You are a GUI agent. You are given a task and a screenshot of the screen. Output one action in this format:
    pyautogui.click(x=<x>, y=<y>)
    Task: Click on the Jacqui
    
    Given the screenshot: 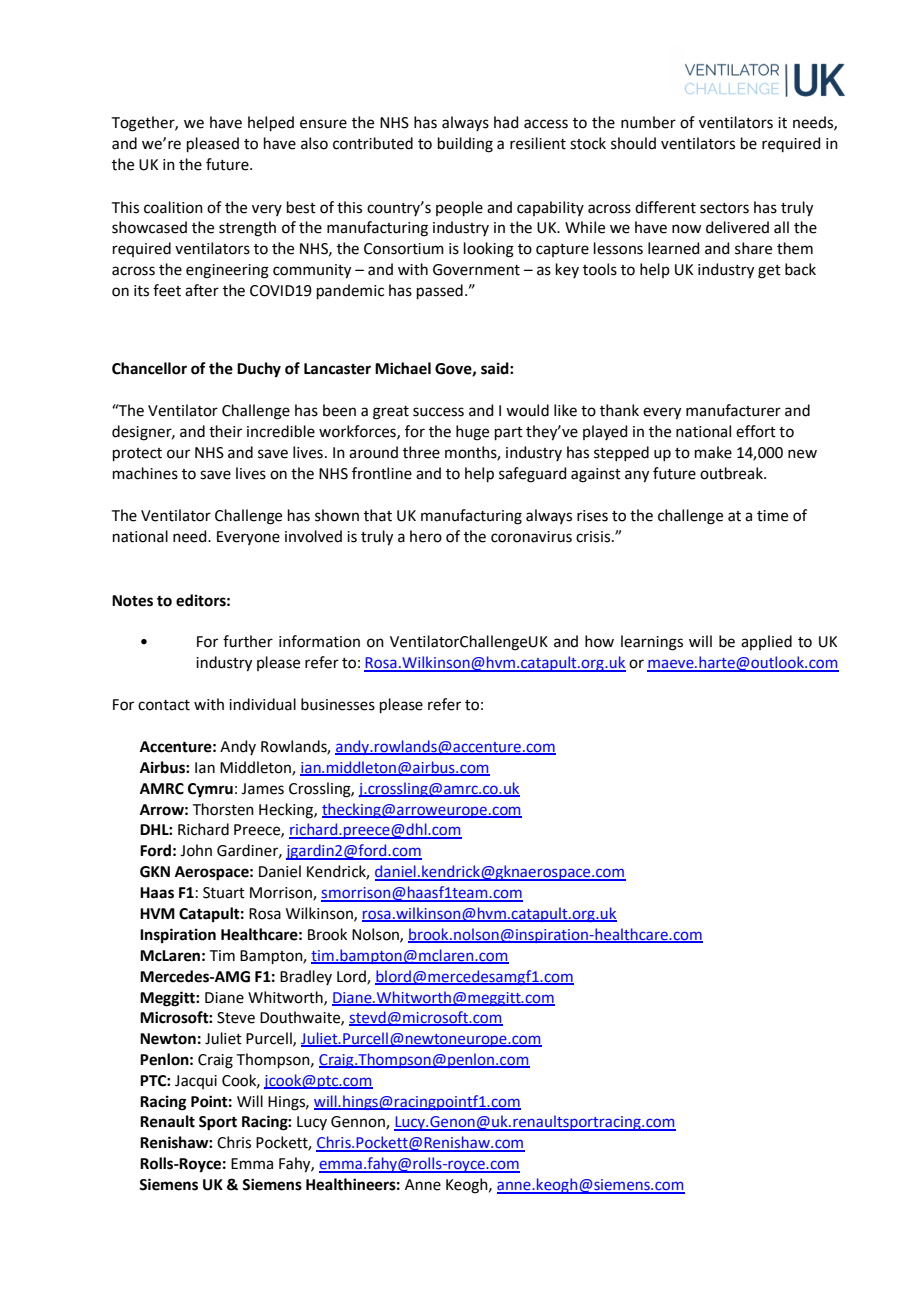 What is the action you would take?
    pyautogui.click(x=196, y=1082)
